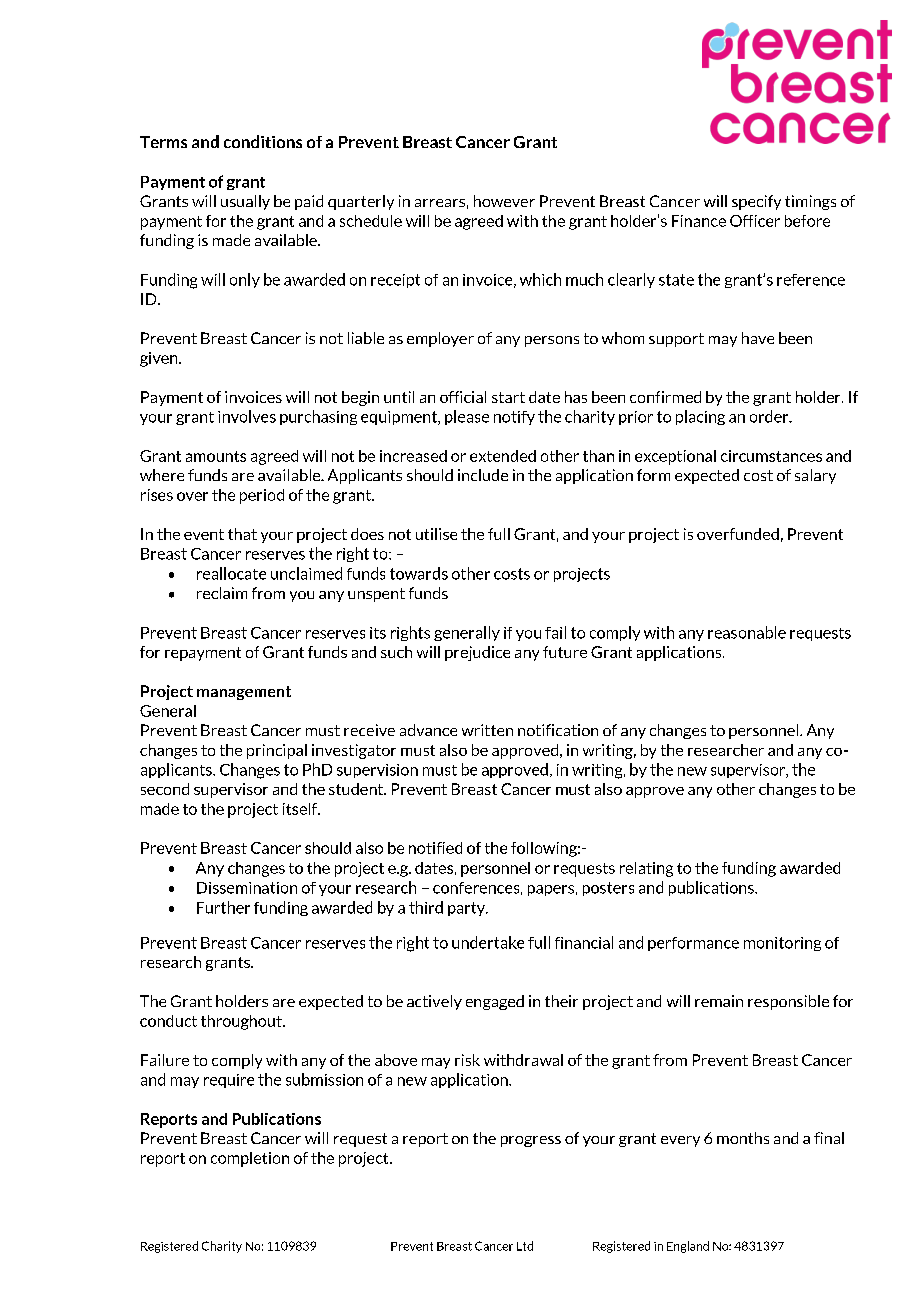  What do you see at coordinates (242, 534) in the document?
I see `that` at bounding box center [242, 534].
